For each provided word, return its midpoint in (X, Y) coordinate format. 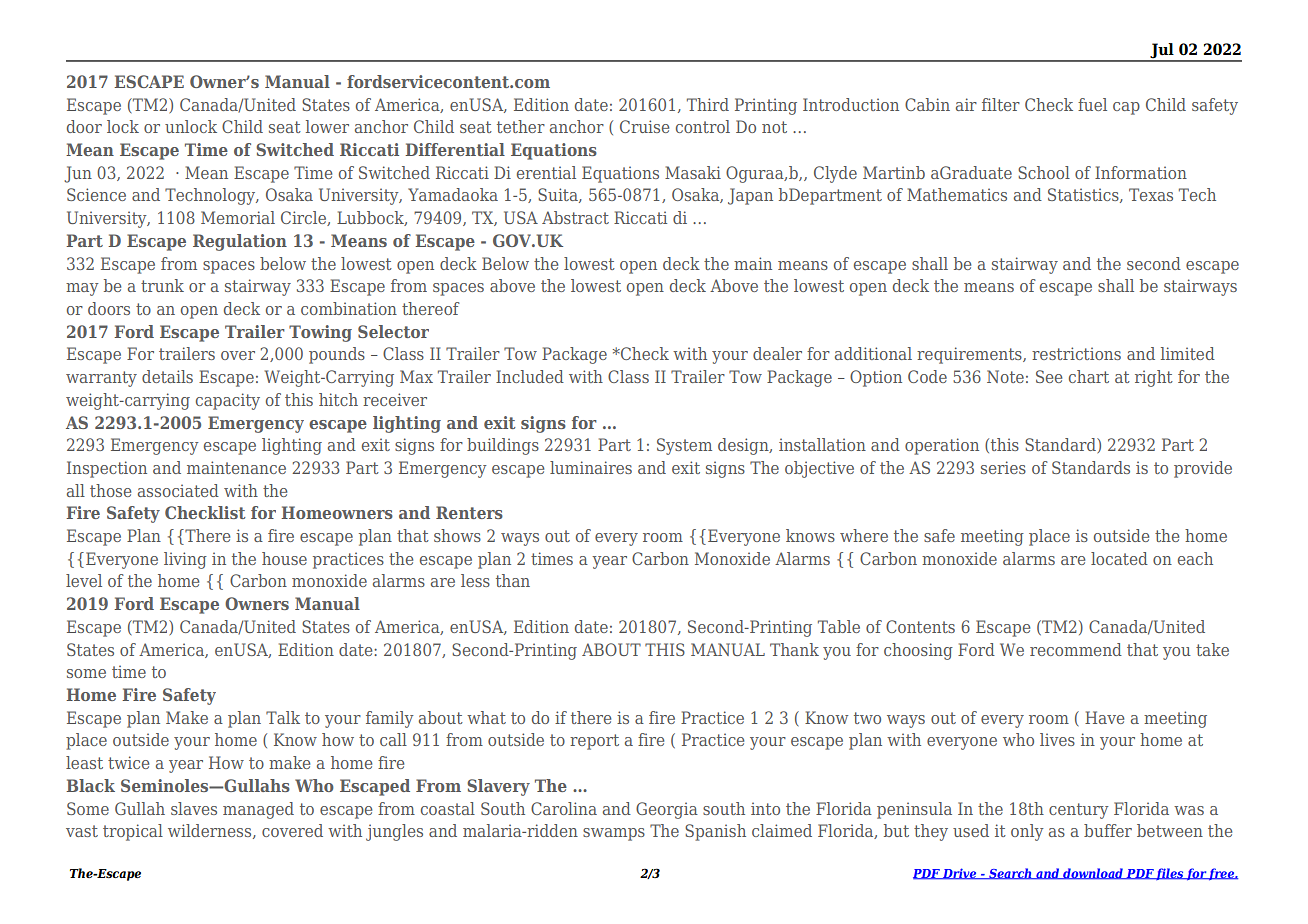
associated (178, 490)
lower (327, 126)
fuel (1092, 104)
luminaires (591, 467)
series (1003, 467)
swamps (614, 834)
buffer (1108, 830)
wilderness (211, 831)
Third (708, 104)
